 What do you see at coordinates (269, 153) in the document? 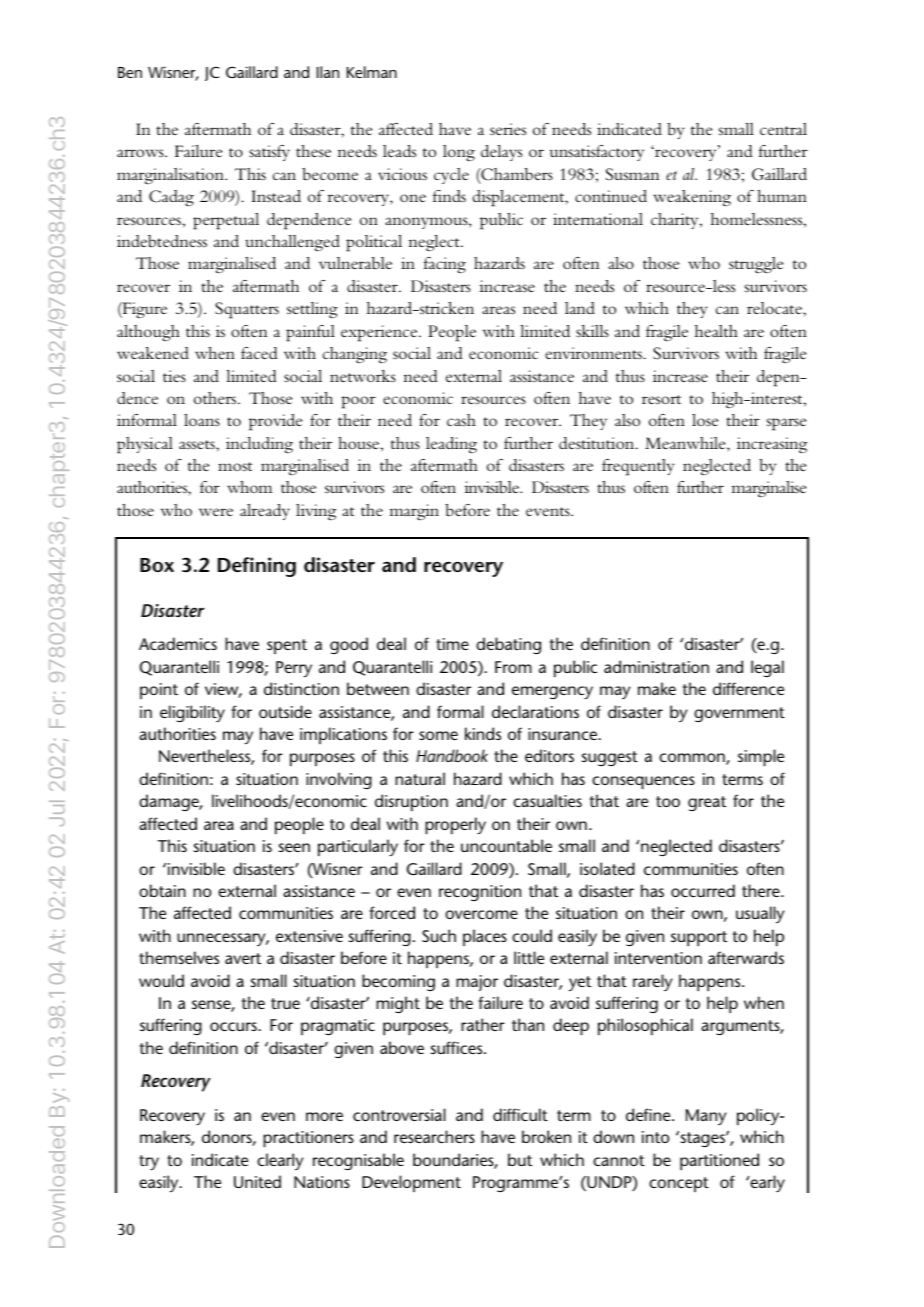
I see `satisfy` at bounding box center [269, 153].
